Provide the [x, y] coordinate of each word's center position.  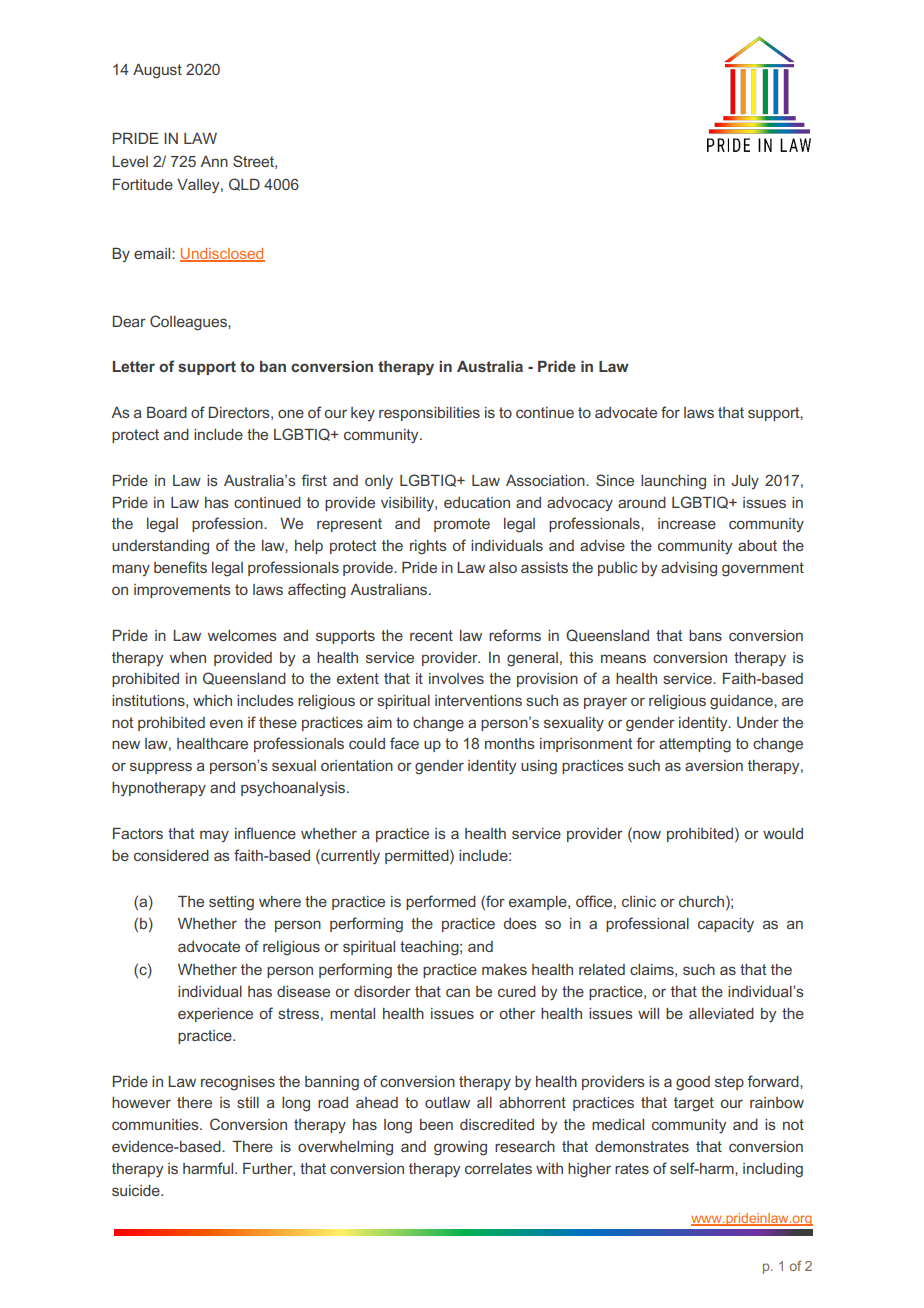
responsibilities [429, 414]
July [745, 482]
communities [156, 1124]
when [188, 657]
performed [441, 902]
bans [705, 635]
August [157, 71]
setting [231, 903]
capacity [726, 925]
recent [431, 635]
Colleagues [189, 323]
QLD [244, 184]
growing [460, 1148]
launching [673, 482]
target [694, 1104]
